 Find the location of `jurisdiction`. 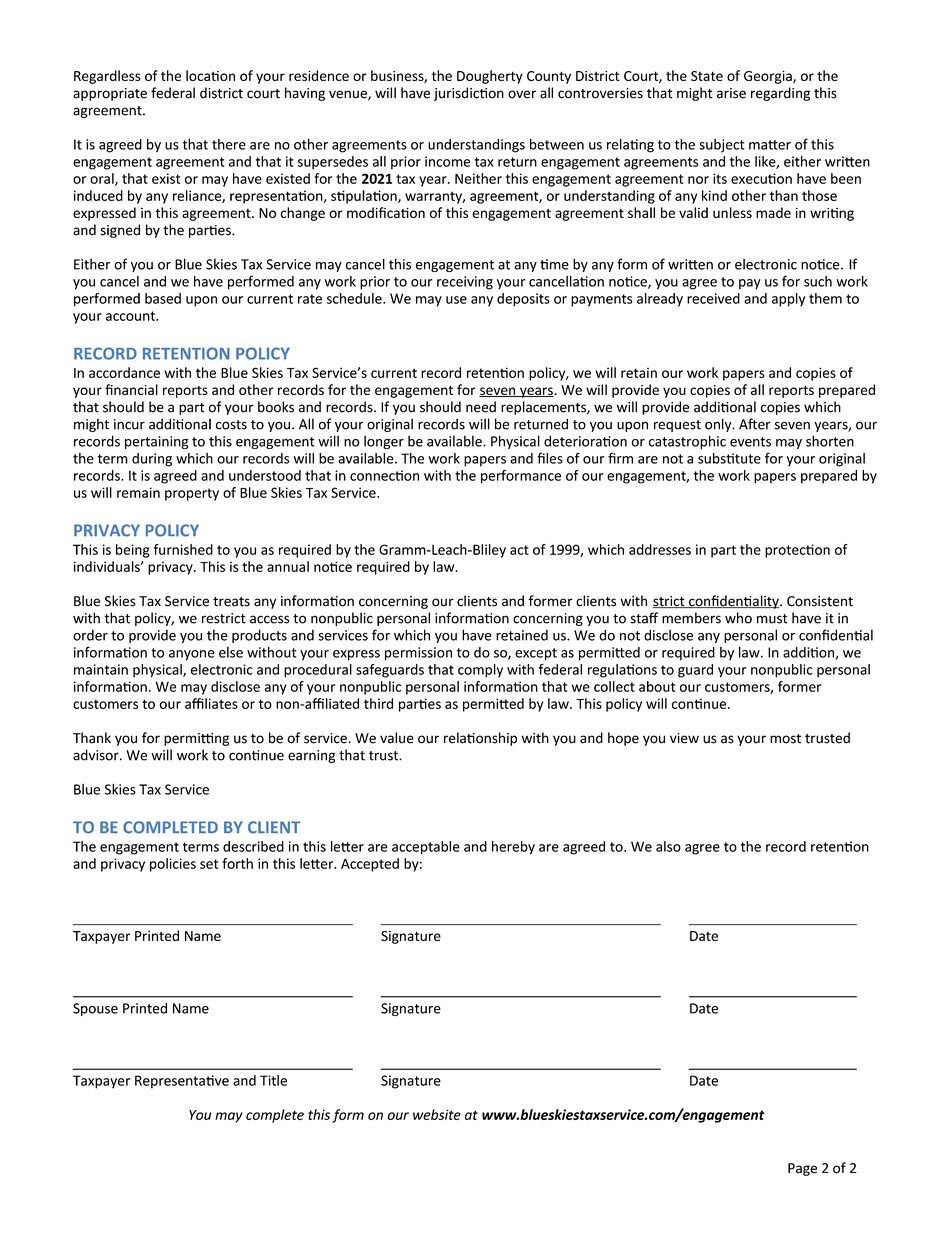

jurisdiction is located at coordinates (469, 94).
